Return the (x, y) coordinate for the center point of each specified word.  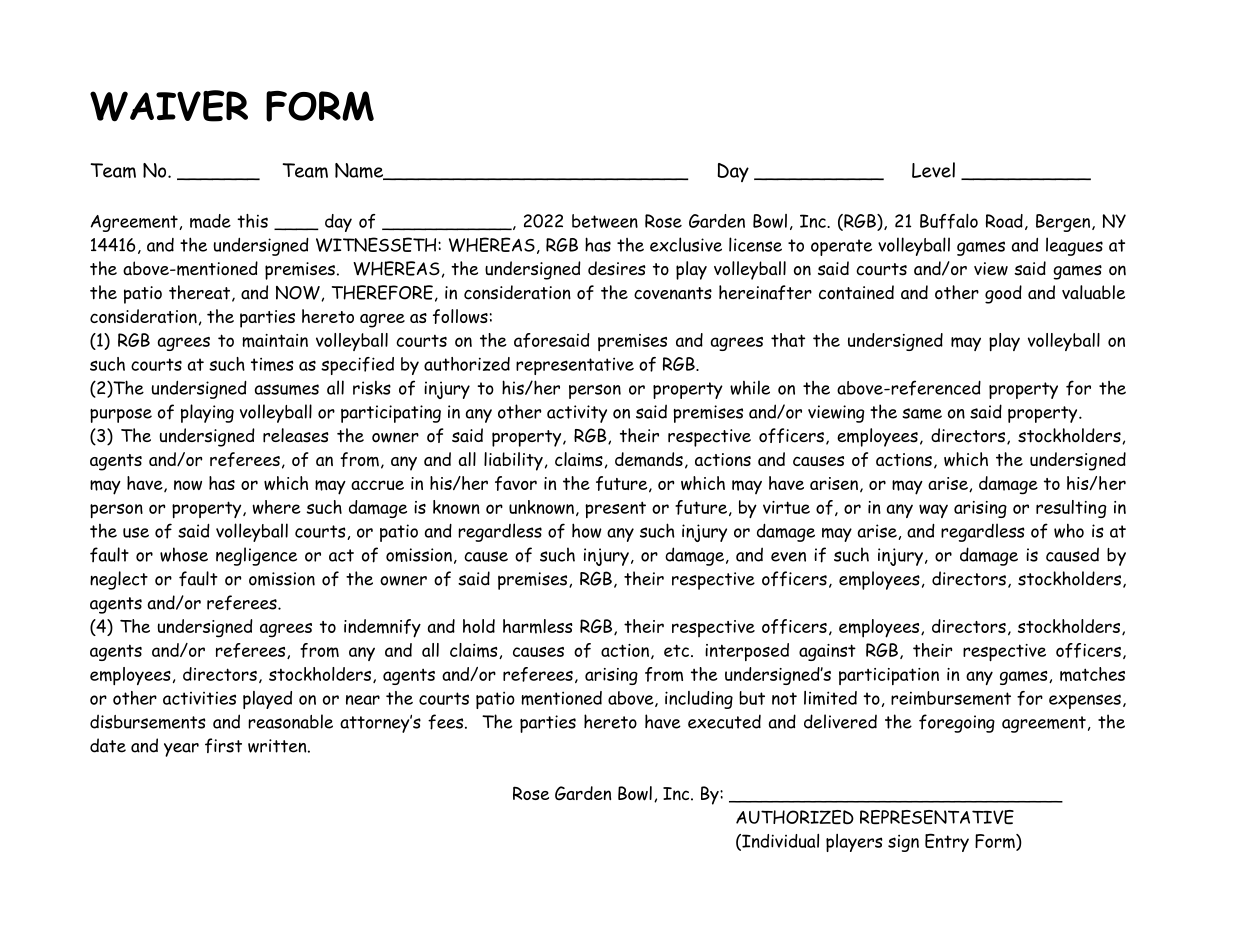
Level (933, 170)
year (181, 750)
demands (649, 459)
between (605, 221)
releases (296, 435)
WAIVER (169, 106)
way (933, 511)
